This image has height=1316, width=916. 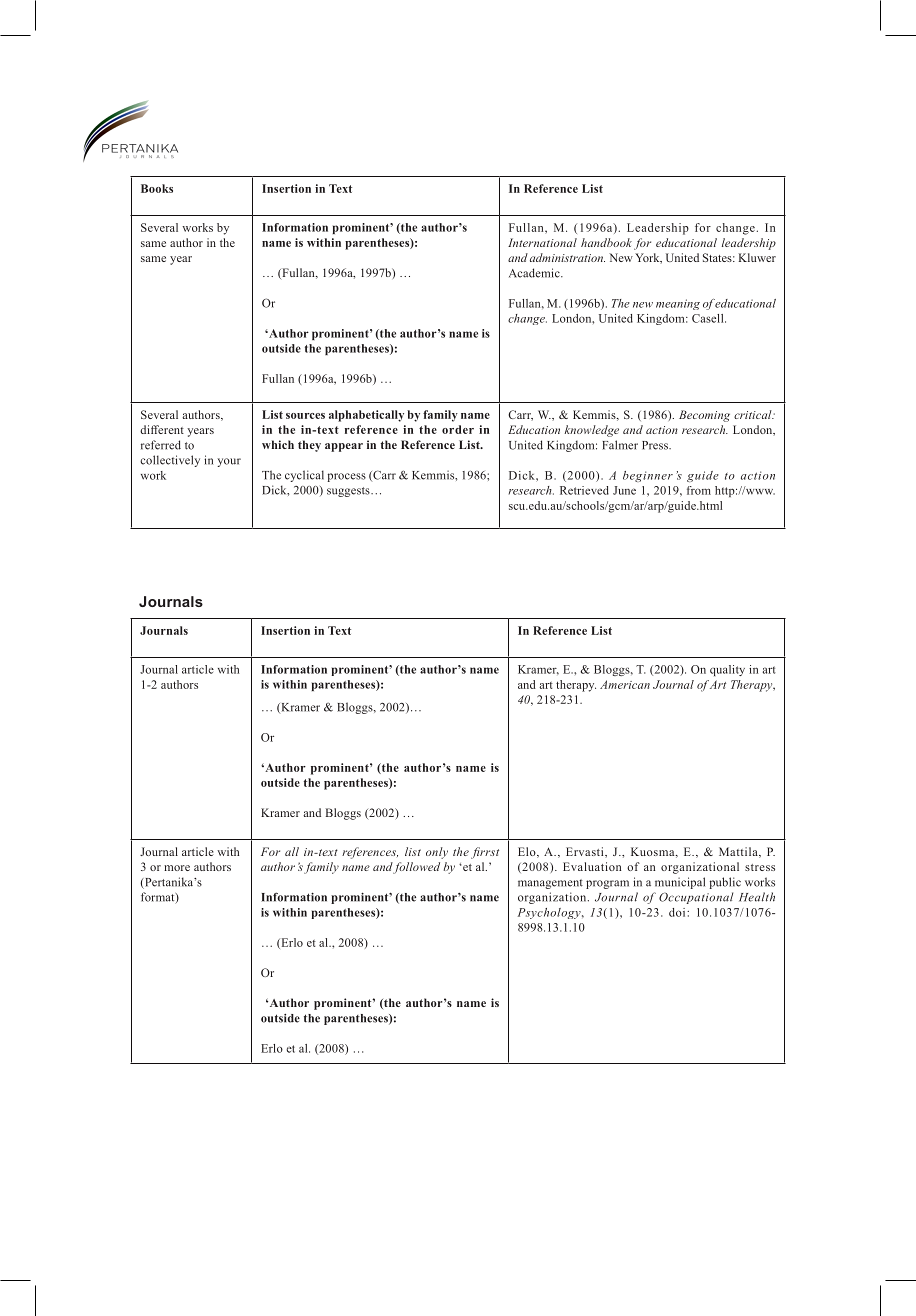 I want to click on American, so click(x=625, y=684).
